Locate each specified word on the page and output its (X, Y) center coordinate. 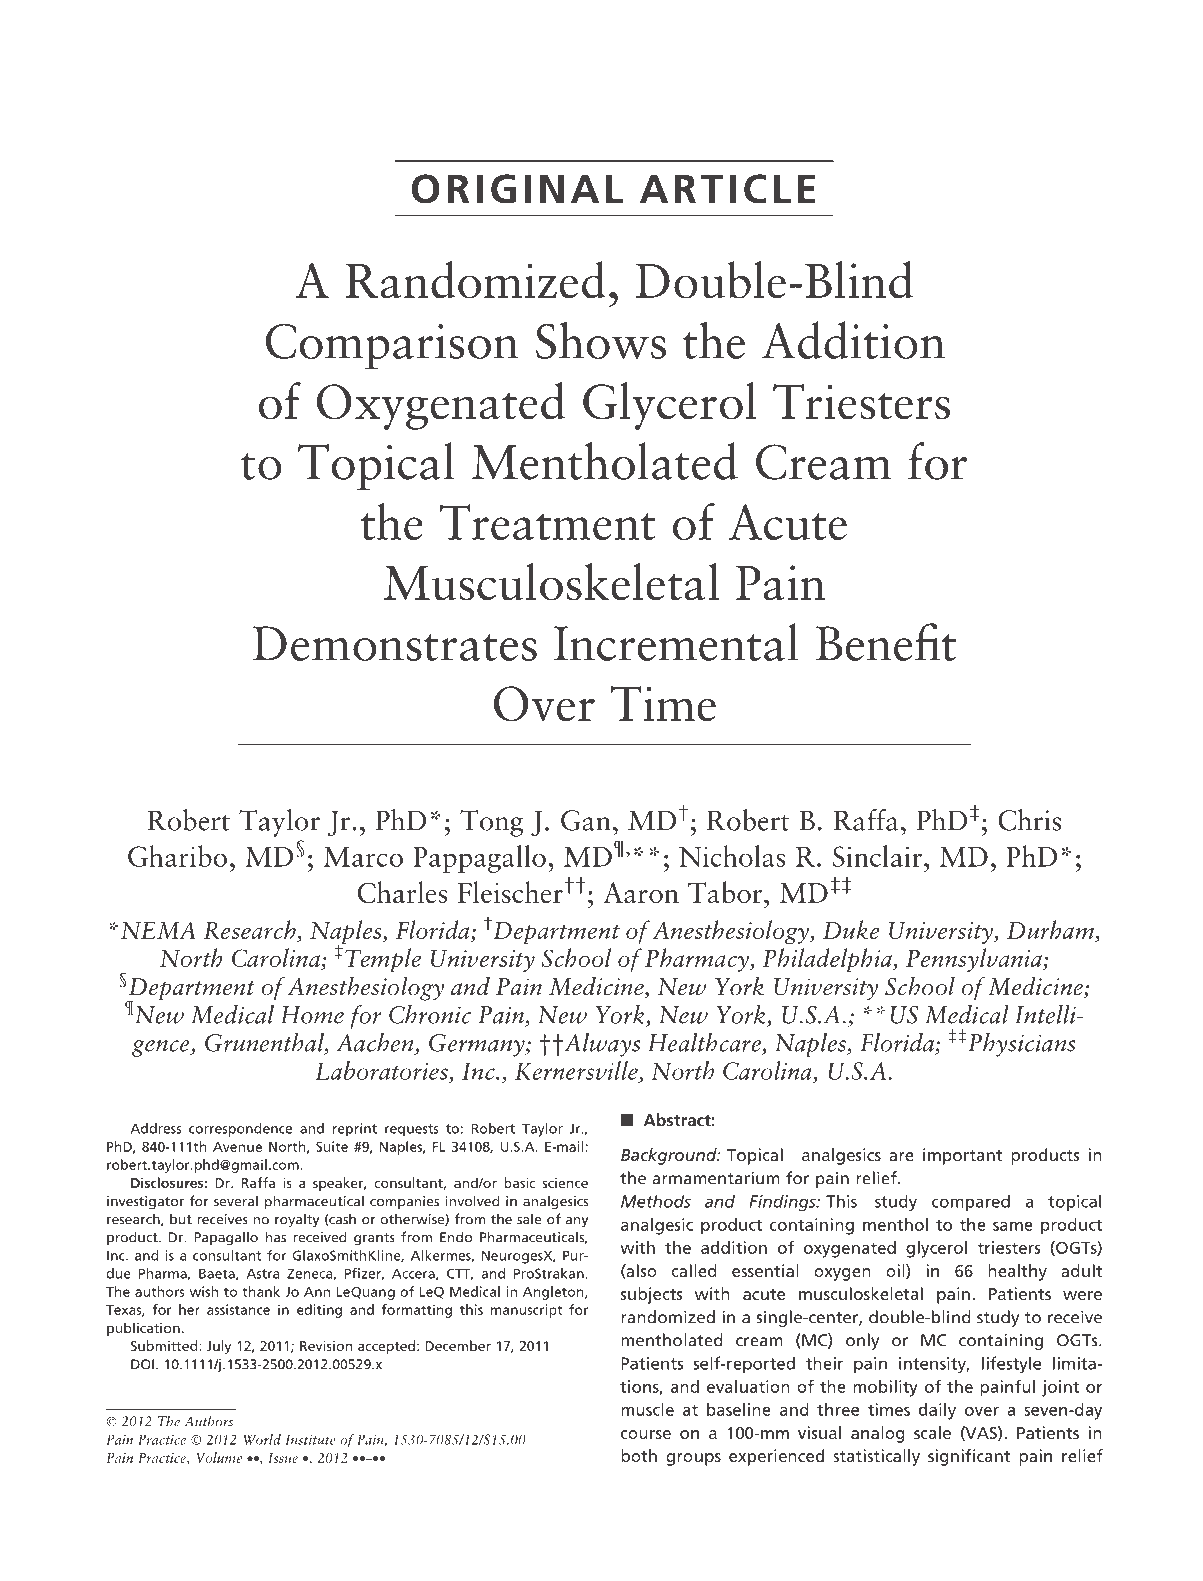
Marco (363, 857)
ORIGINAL (517, 189)
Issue (283, 1458)
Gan (586, 820)
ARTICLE (727, 189)
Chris (1029, 820)
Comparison (392, 346)
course (646, 1434)
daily (937, 1411)
